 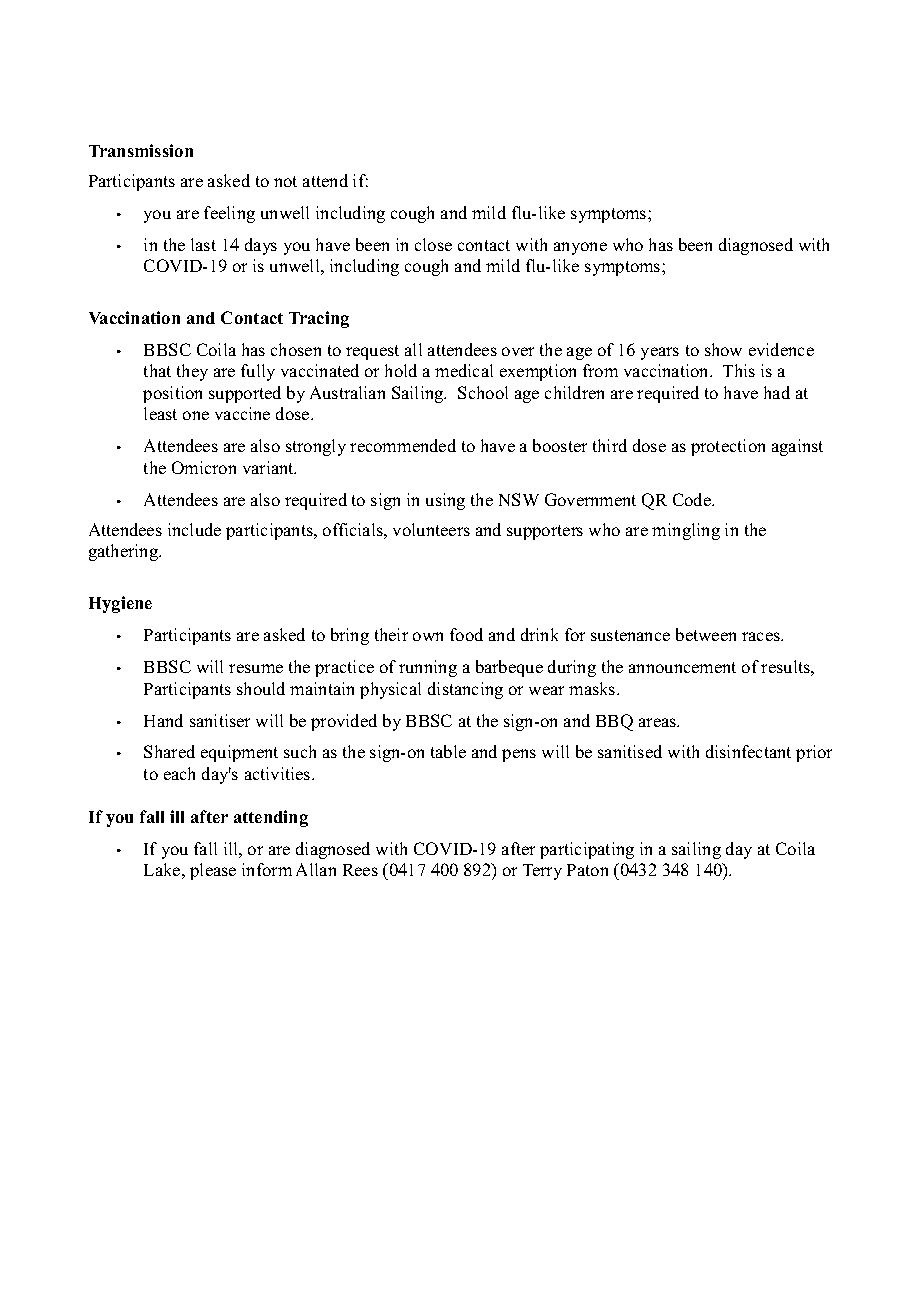 I want to click on Tracing, so click(x=319, y=319).
